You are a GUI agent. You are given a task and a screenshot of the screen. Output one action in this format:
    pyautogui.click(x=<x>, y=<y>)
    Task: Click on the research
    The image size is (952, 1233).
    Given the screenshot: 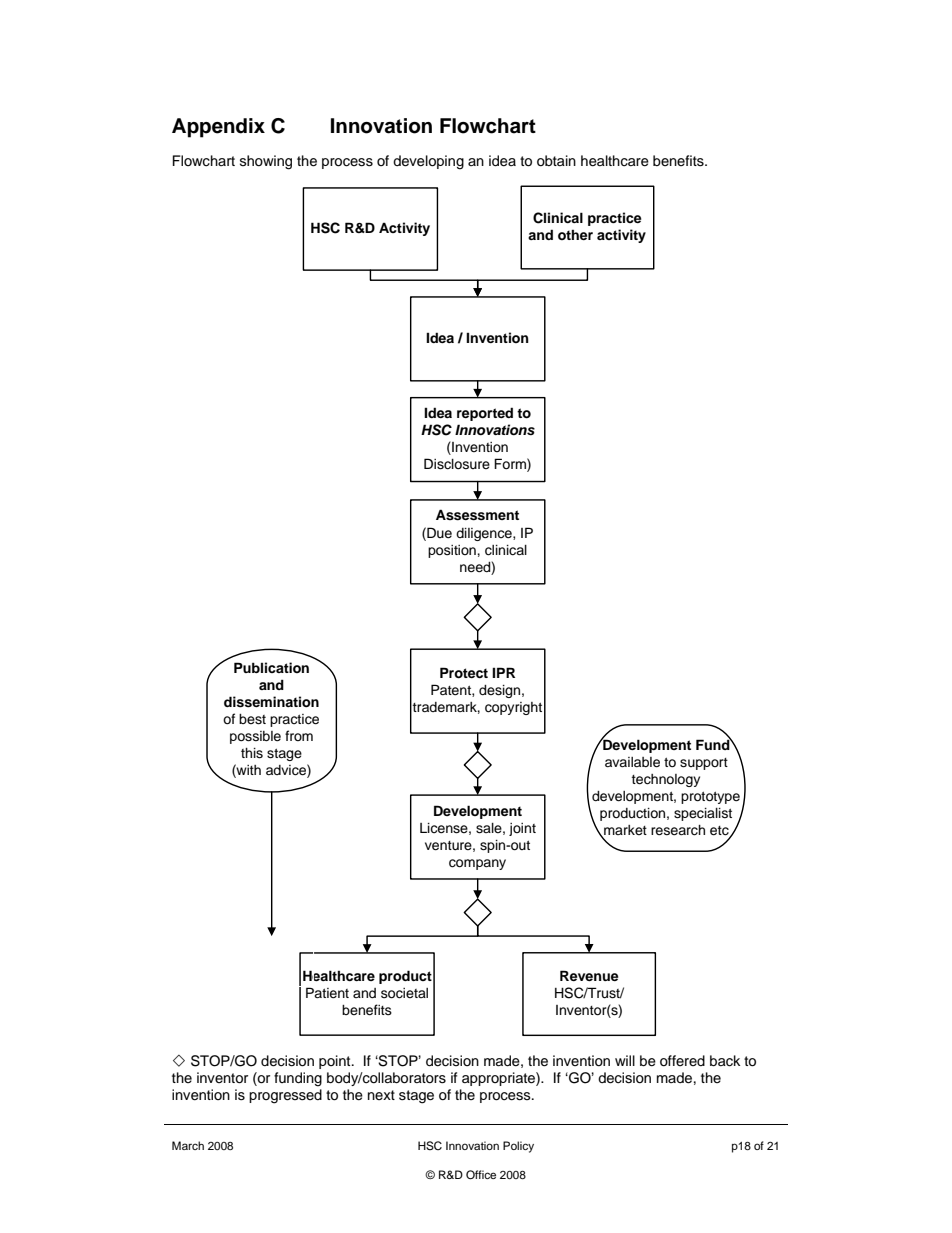 What is the action you would take?
    pyautogui.click(x=678, y=830)
